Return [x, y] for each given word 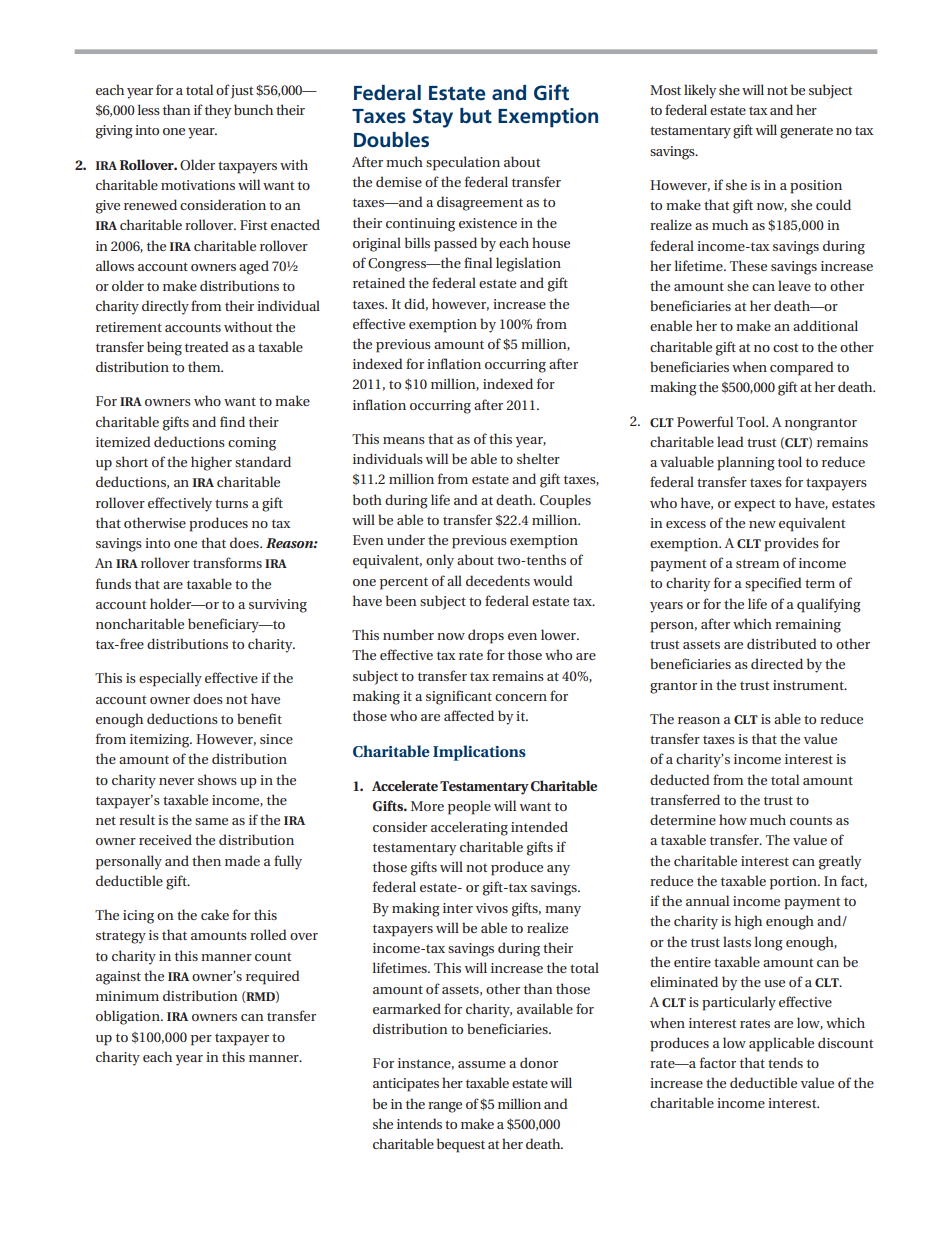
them [205, 366]
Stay [433, 118]
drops [486, 636]
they [218, 111]
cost [785, 347]
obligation [129, 1017]
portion [794, 883]
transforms [227, 562]
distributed [782, 643]
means [404, 440]
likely [700, 91]
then [206, 860]
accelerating [469, 828]
